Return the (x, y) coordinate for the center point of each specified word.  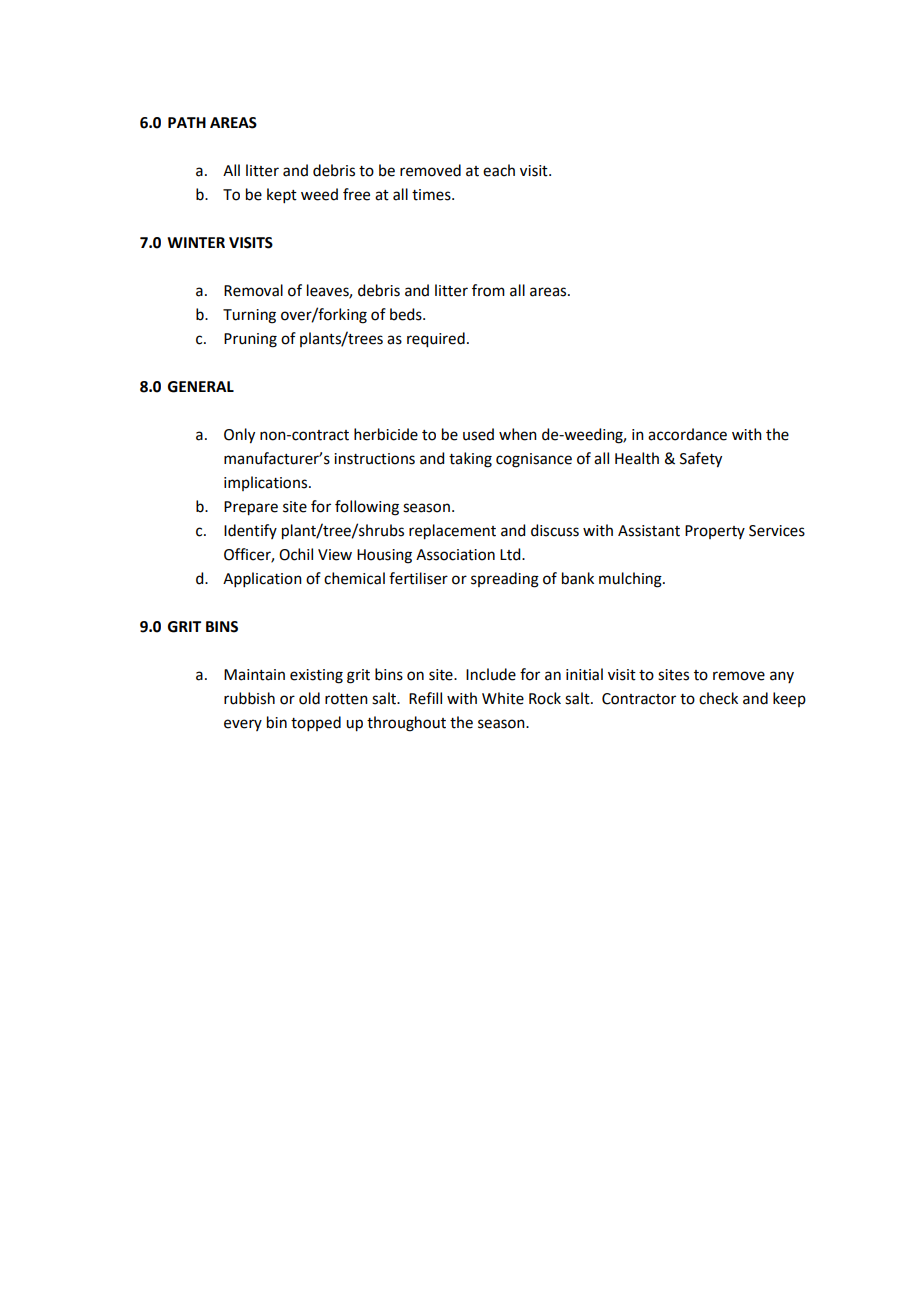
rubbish (249, 698)
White (503, 698)
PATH (187, 122)
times (432, 195)
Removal (253, 290)
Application (262, 579)
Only (239, 436)
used (478, 434)
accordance (687, 434)
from (488, 290)
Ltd (511, 554)
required (436, 340)
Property (715, 532)
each (499, 170)
